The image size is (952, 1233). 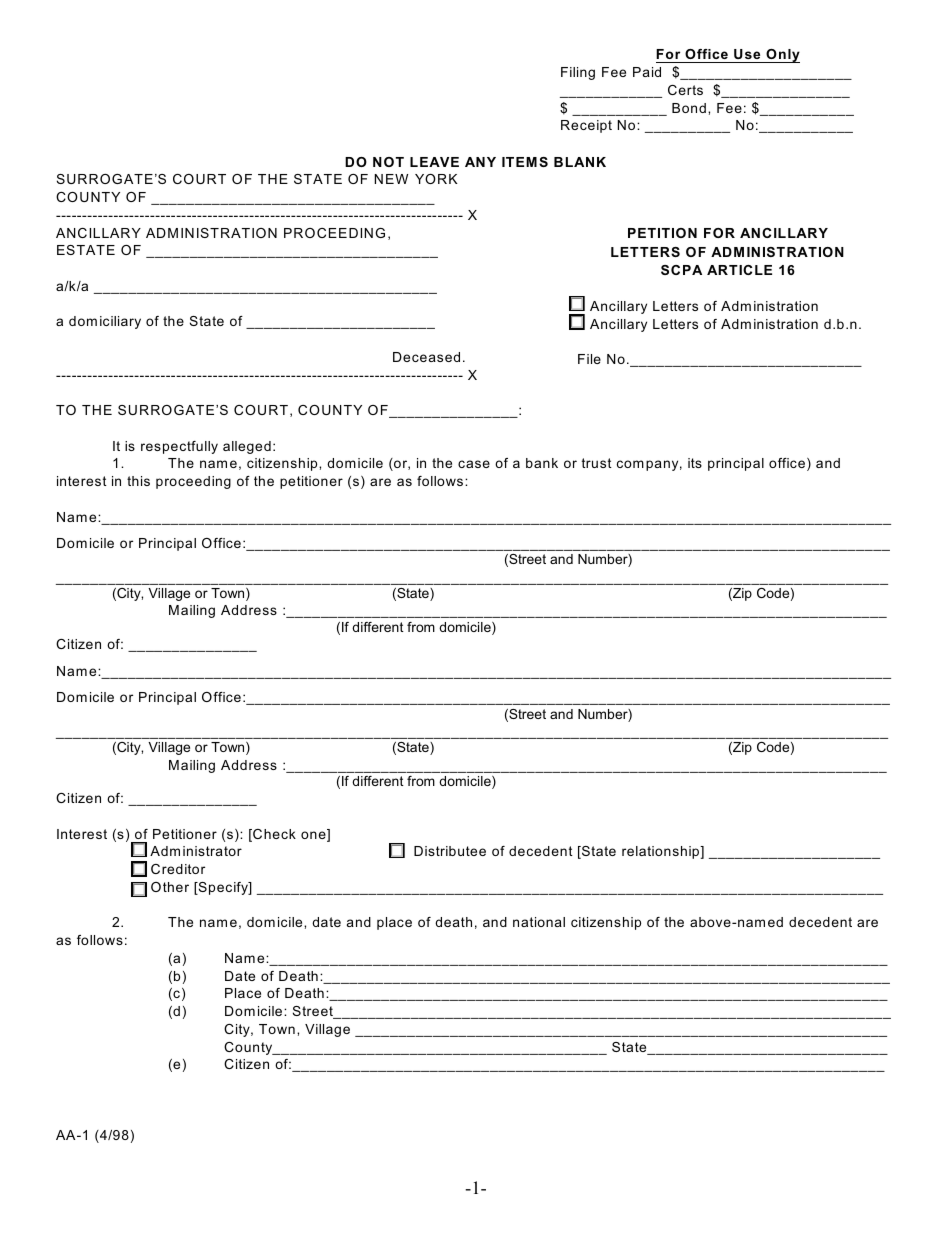 What do you see at coordinates (388, 162) in the screenshot?
I see `NOT` at bounding box center [388, 162].
